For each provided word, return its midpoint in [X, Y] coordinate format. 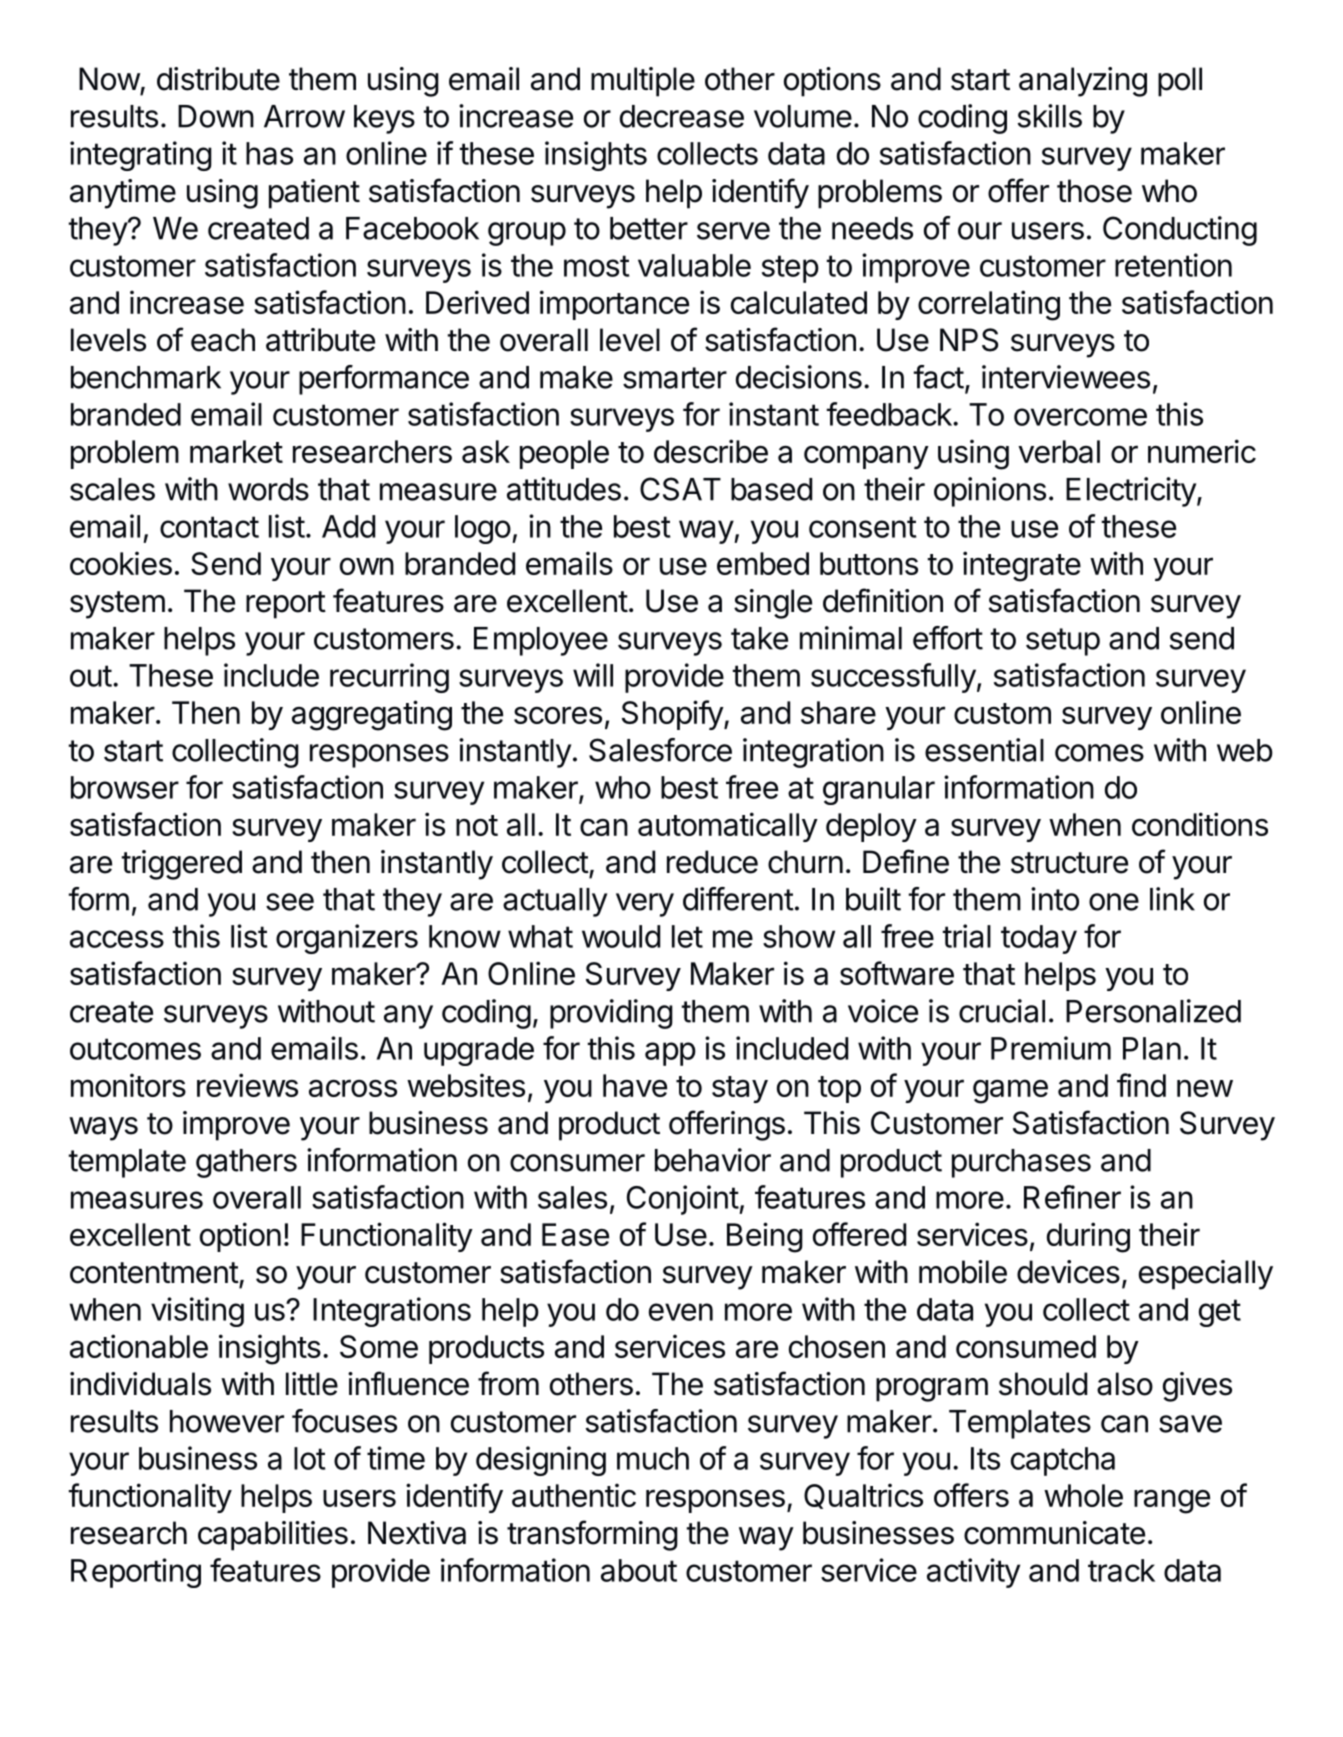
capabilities [273, 1536]
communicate [1054, 1533]
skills [1050, 116]
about [639, 1570]
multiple [643, 82]
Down [216, 116]
